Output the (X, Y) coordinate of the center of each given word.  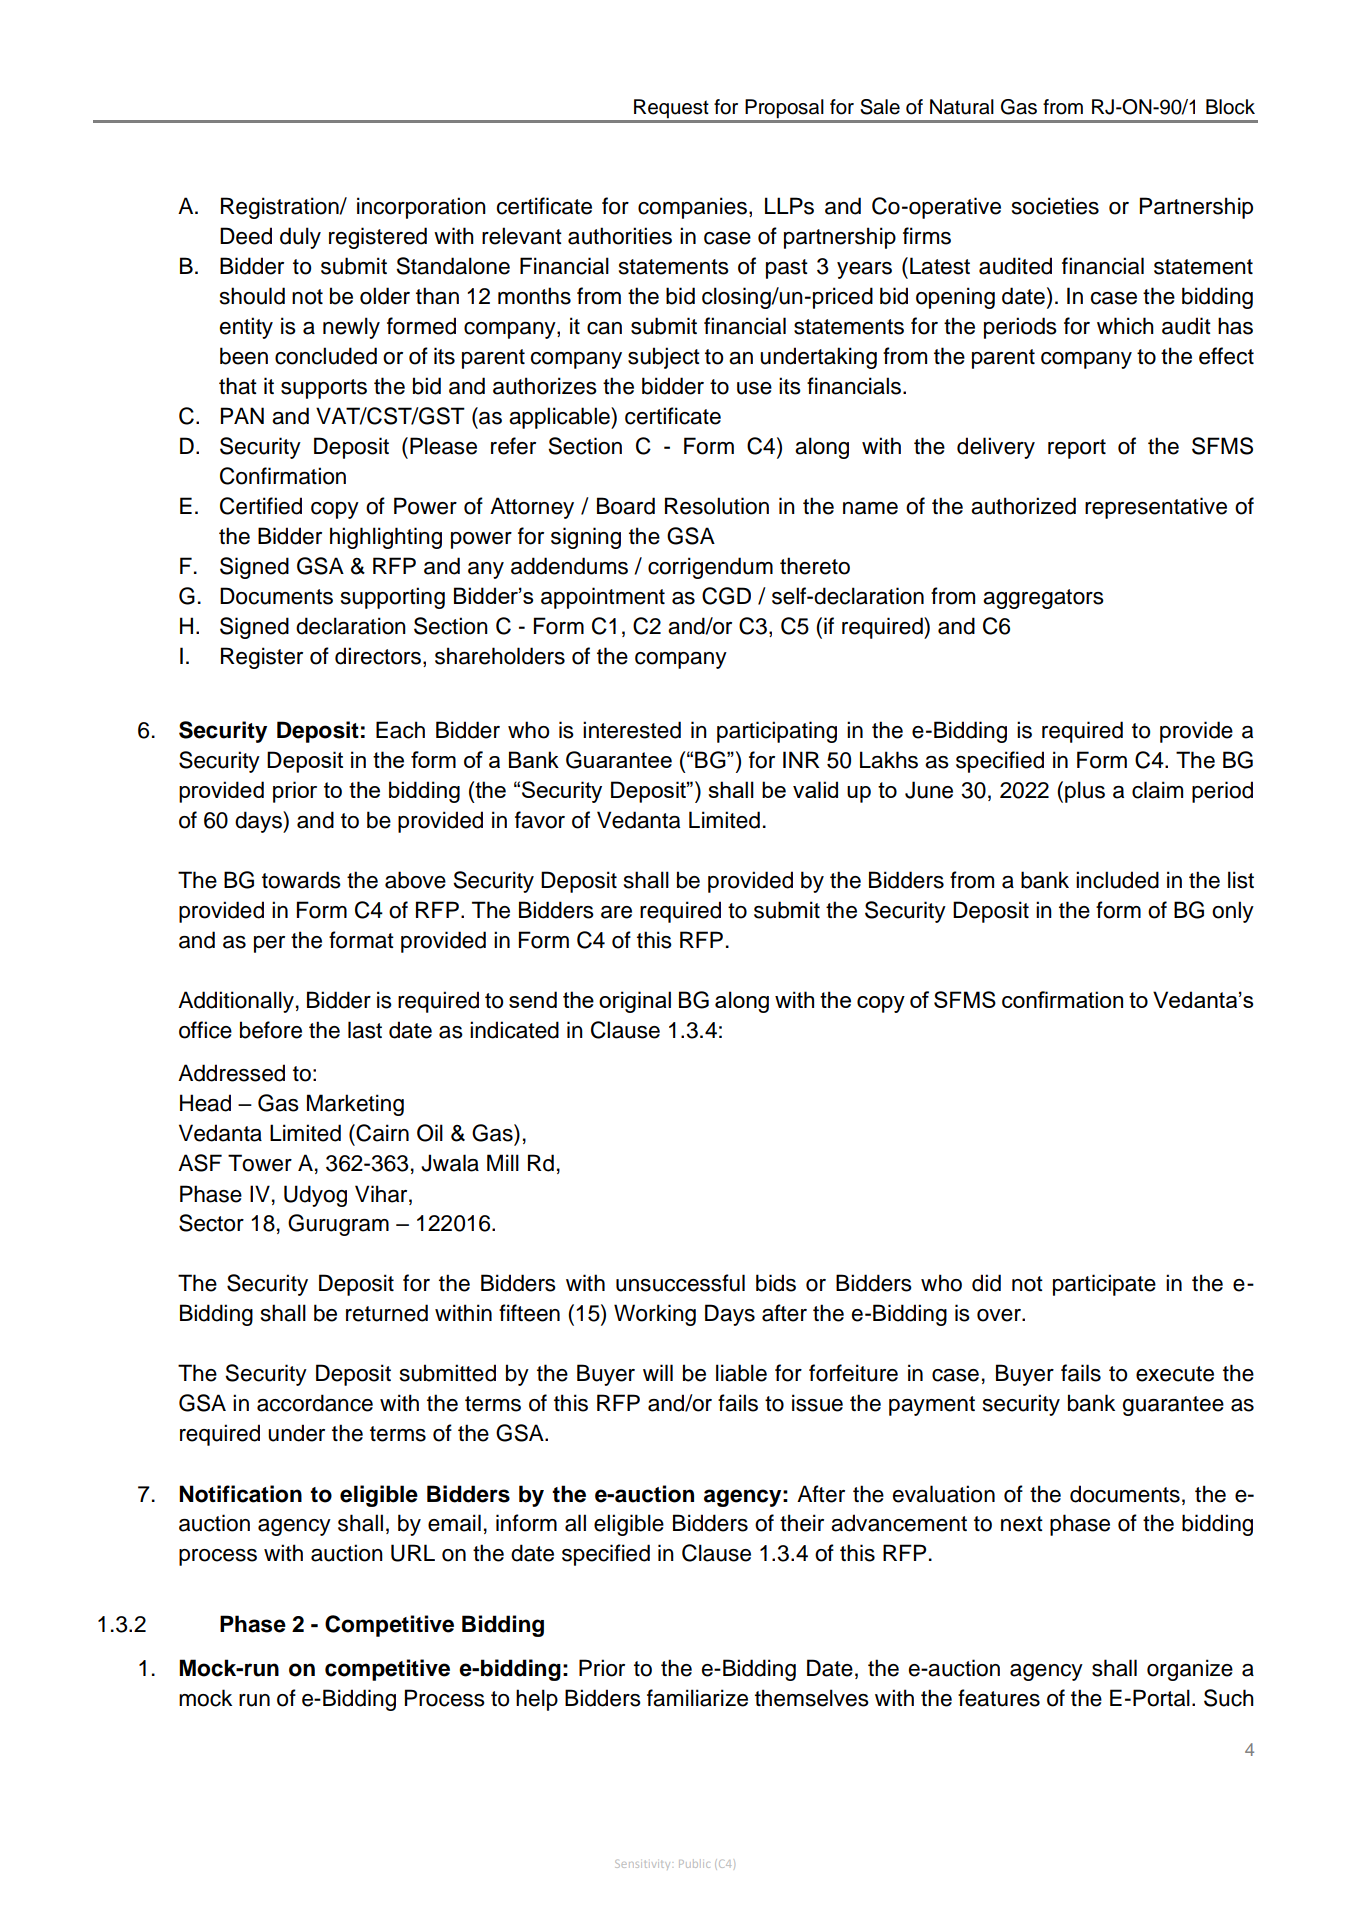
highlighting (386, 538)
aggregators (1043, 599)
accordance (315, 1403)
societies (1055, 206)
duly (300, 238)
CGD (726, 596)
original (635, 1002)
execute (1175, 1374)
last (365, 1030)
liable (741, 1373)
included (1117, 880)
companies (692, 208)
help (537, 1700)
